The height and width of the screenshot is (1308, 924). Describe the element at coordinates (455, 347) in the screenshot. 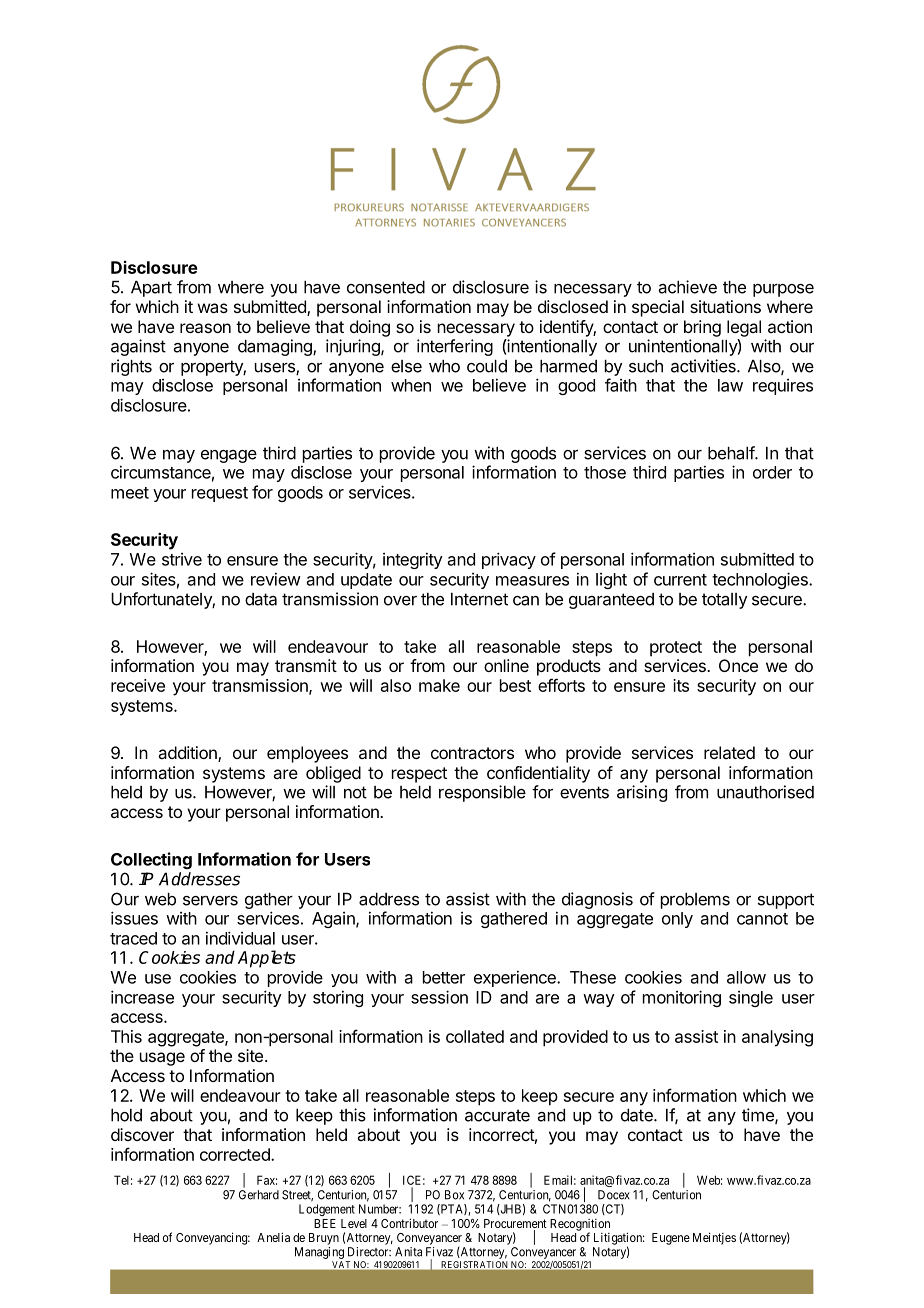

I see `interfering` at that location.
